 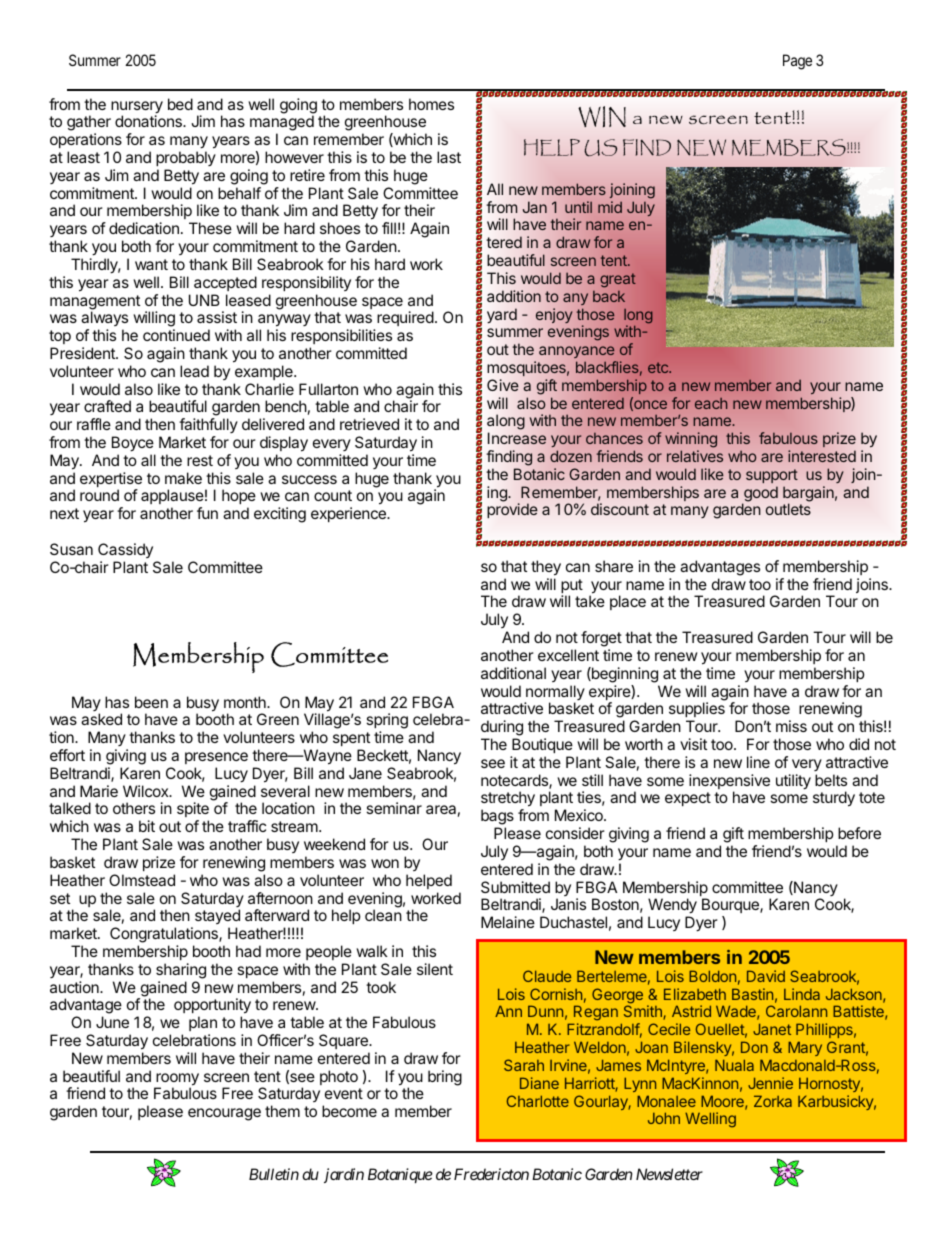 What do you see at coordinates (147, 791) in the image?
I see `Wilcox` at bounding box center [147, 791].
